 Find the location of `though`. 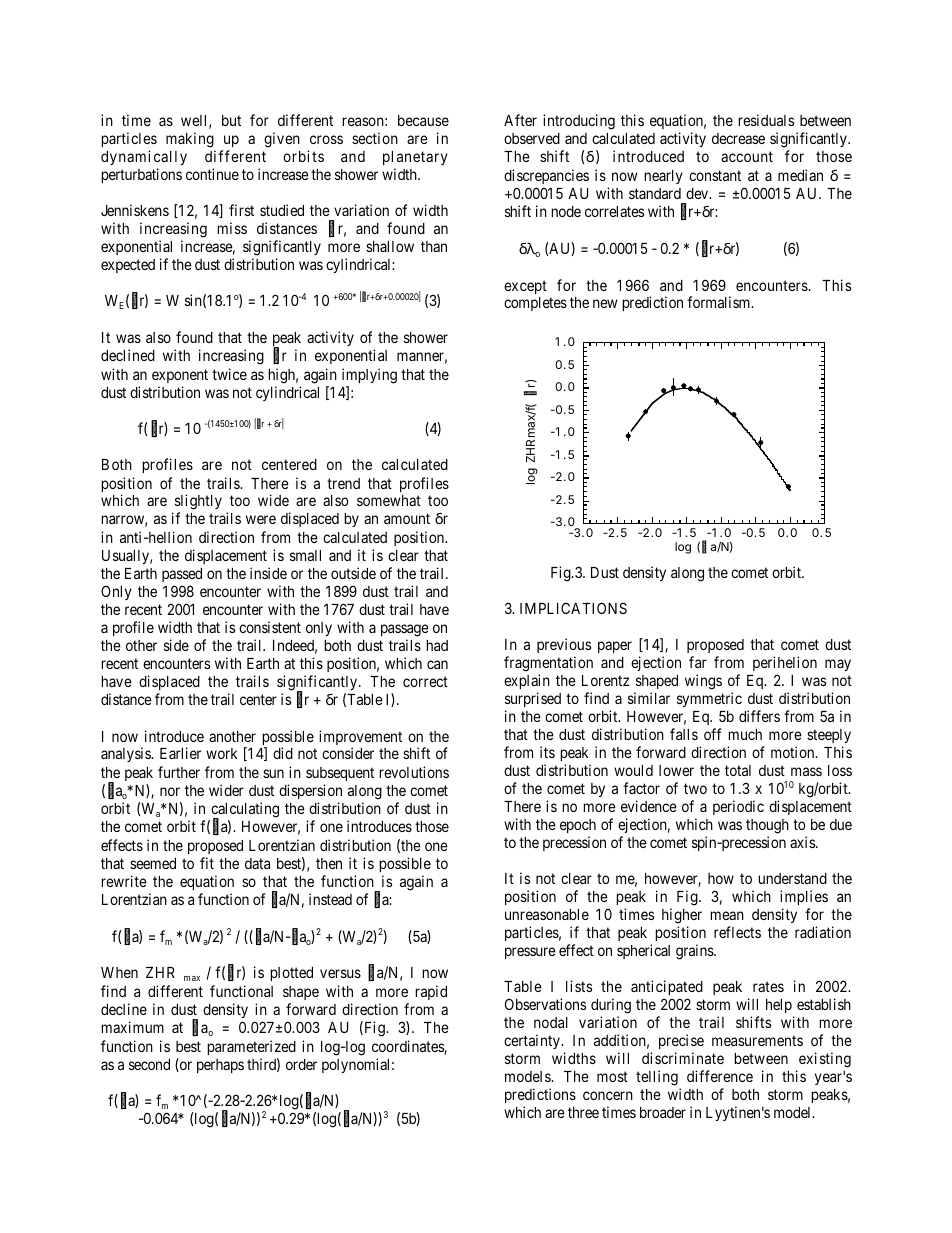

though is located at coordinates (767, 826).
